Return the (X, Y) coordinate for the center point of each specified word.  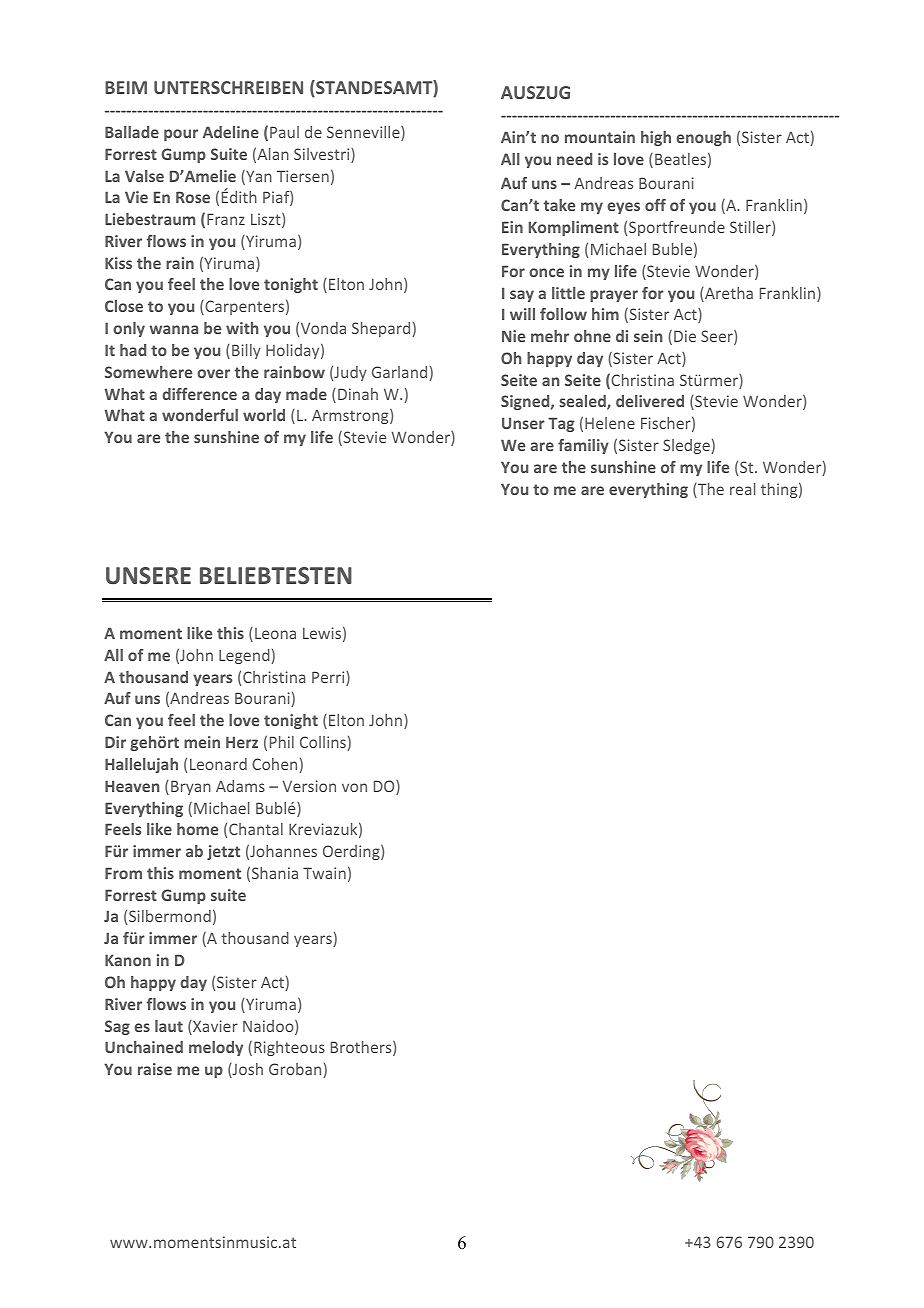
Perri (329, 678)
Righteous (289, 1048)
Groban (296, 1070)
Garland (401, 373)
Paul (284, 132)
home (197, 829)
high (656, 138)
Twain (324, 873)
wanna (173, 329)
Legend (245, 656)
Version (309, 786)
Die (685, 336)
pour (181, 135)
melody (216, 1048)
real (742, 489)
